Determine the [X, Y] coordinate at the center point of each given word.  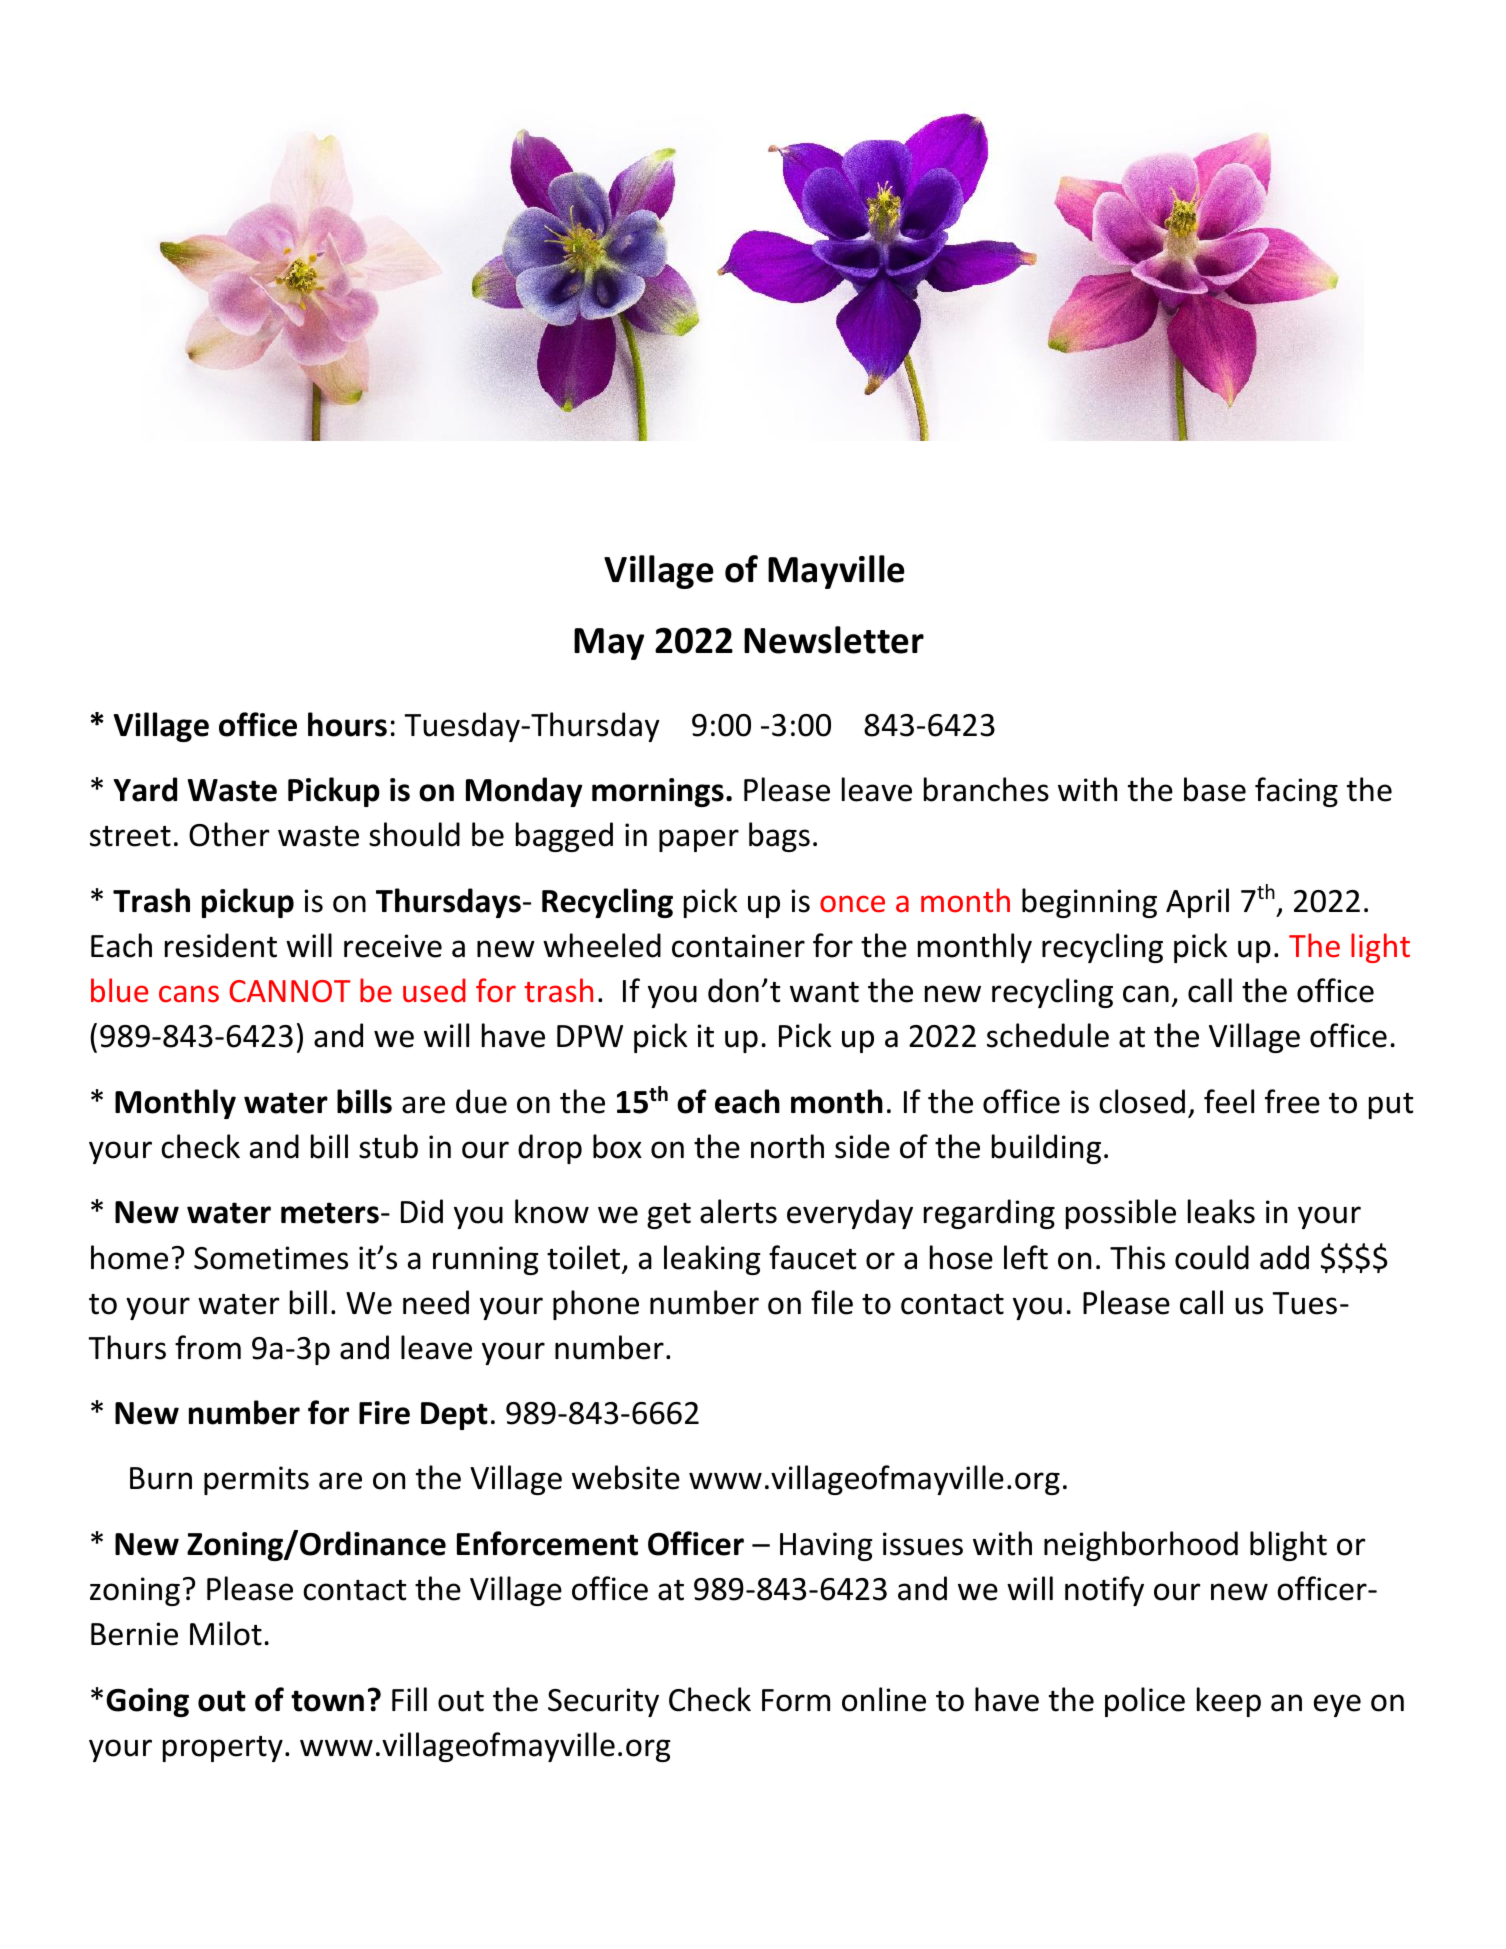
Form [796, 1700]
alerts [738, 1211]
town [327, 1701]
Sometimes [271, 1258]
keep [1229, 1702]
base [1215, 789]
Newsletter [834, 640]
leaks [1221, 1211]
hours [347, 724]
